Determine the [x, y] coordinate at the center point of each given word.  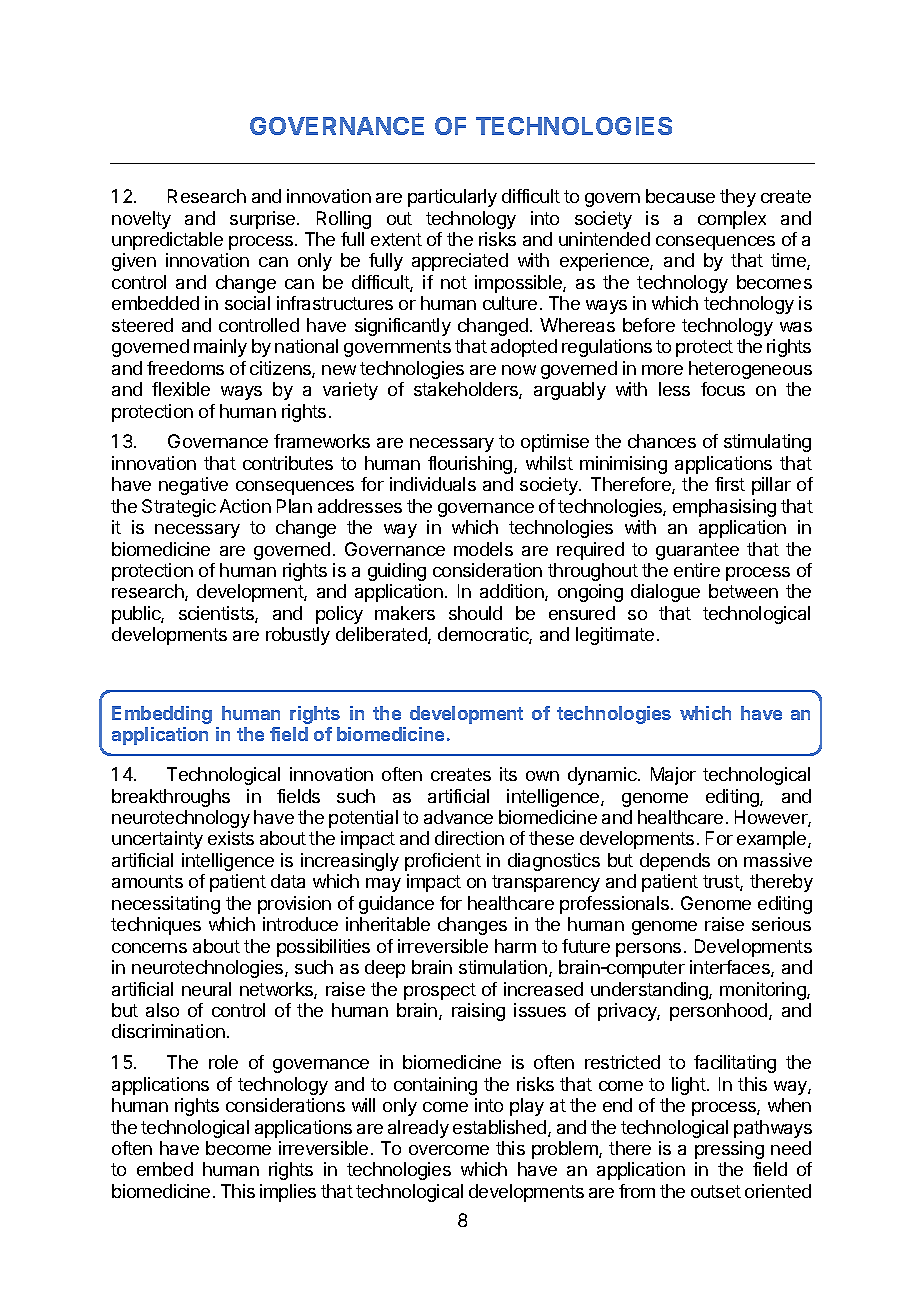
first [730, 484]
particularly [452, 198]
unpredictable [167, 241]
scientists [217, 614]
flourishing [470, 465]
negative [193, 486]
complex [732, 220]
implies [288, 1193]
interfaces [731, 968]
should [475, 613]
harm [515, 946]
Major [673, 776]
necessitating [166, 905]
